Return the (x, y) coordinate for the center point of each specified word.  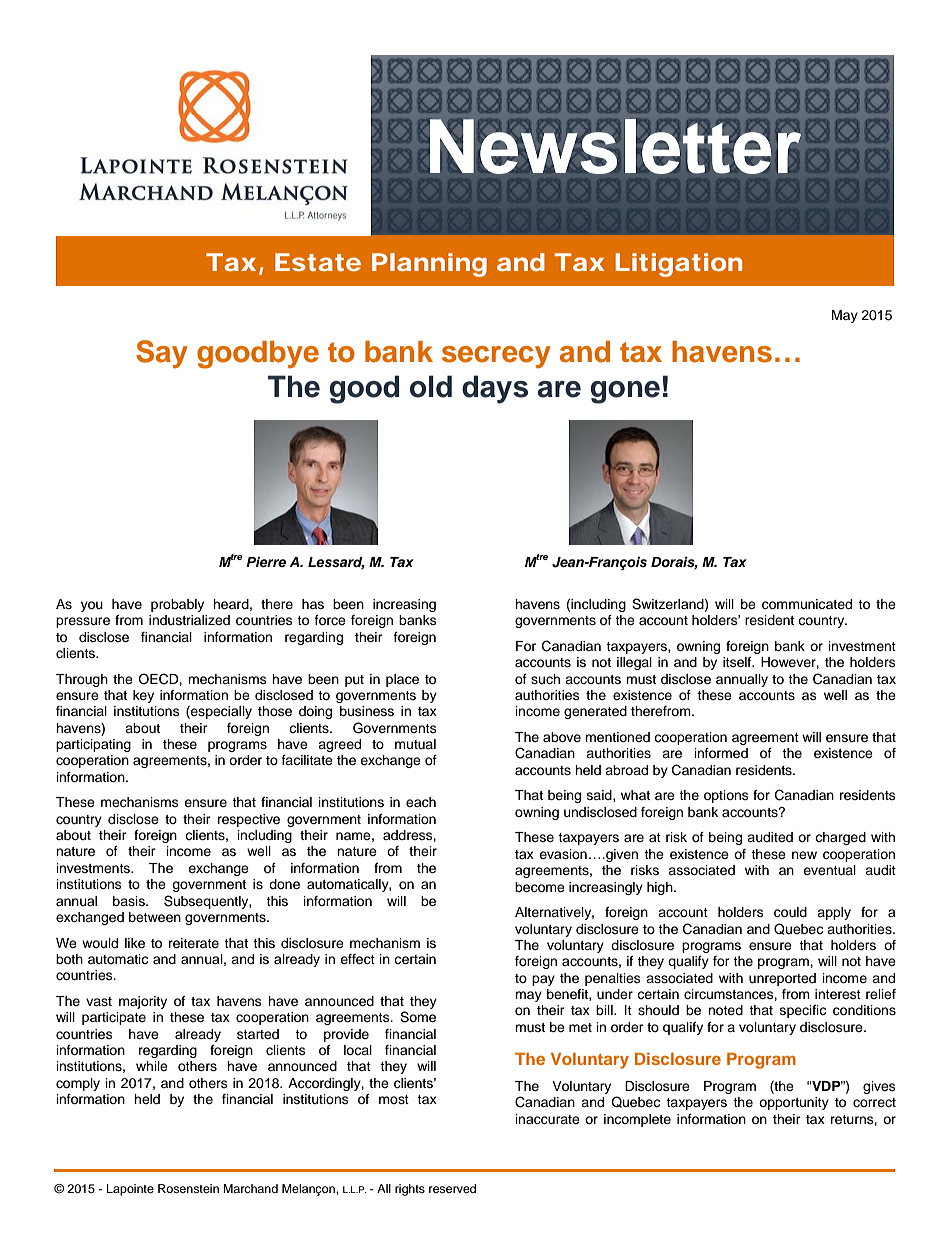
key (143, 696)
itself (738, 662)
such (545, 679)
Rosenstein (188, 1188)
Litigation (678, 265)
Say (162, 354)
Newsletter (615, 146)
